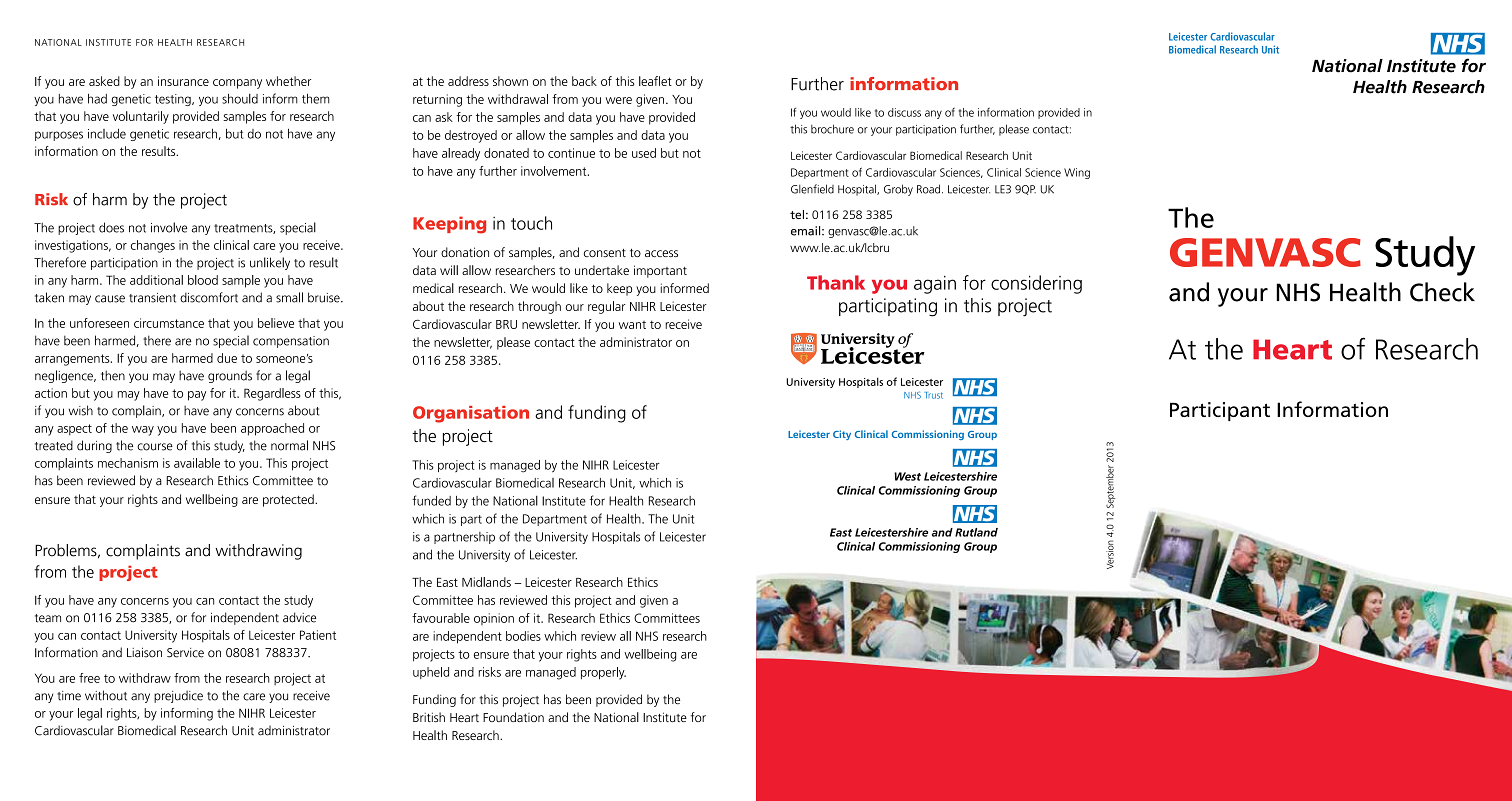 This screenshot has height=801, width=1512. Describe the element at coordinates (240, 99) in the screenshot. I see `should` at that location.
